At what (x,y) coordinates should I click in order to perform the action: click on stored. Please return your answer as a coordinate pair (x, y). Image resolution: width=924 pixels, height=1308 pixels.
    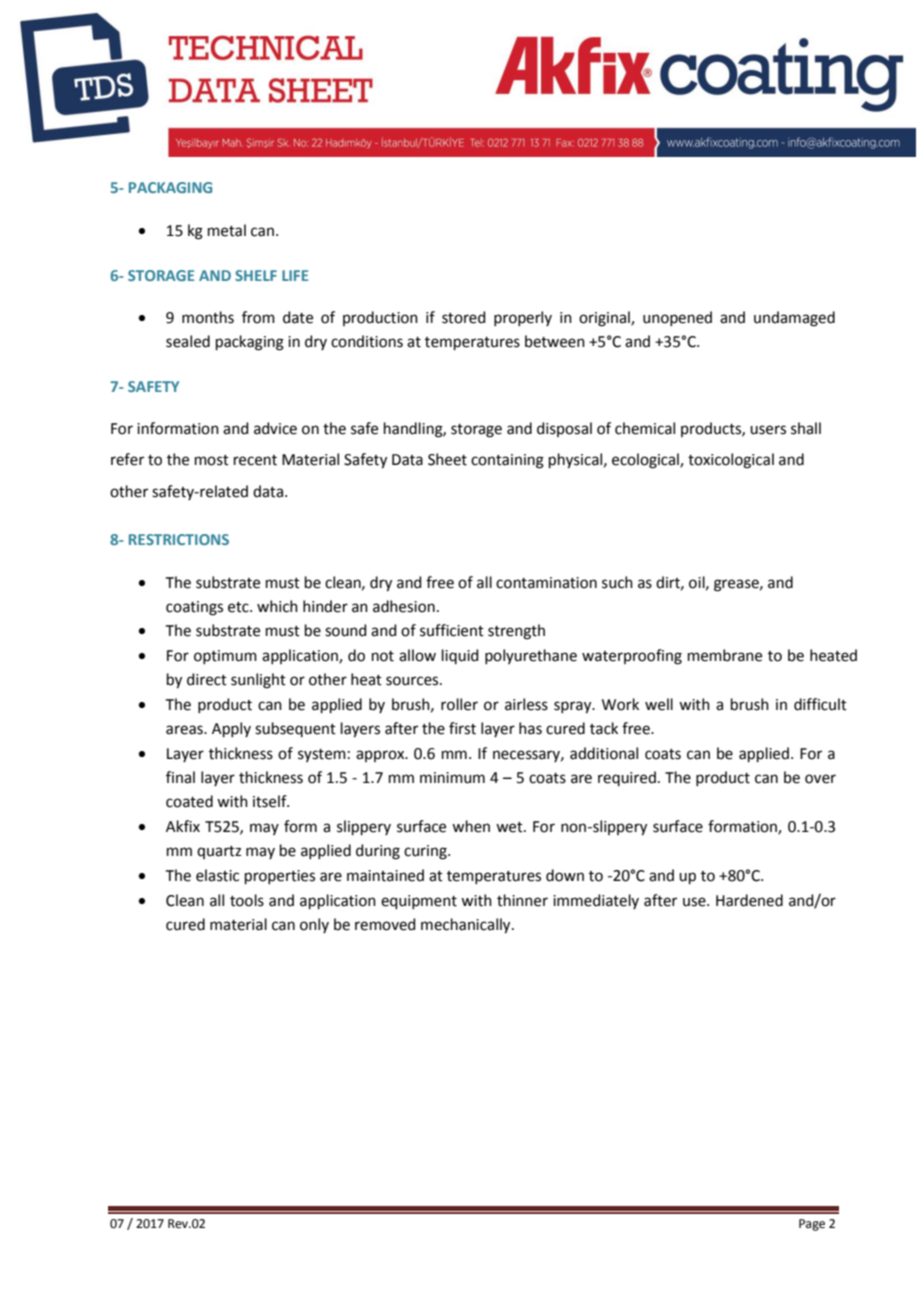
    Looking at the image, I should click on (464, 317).
